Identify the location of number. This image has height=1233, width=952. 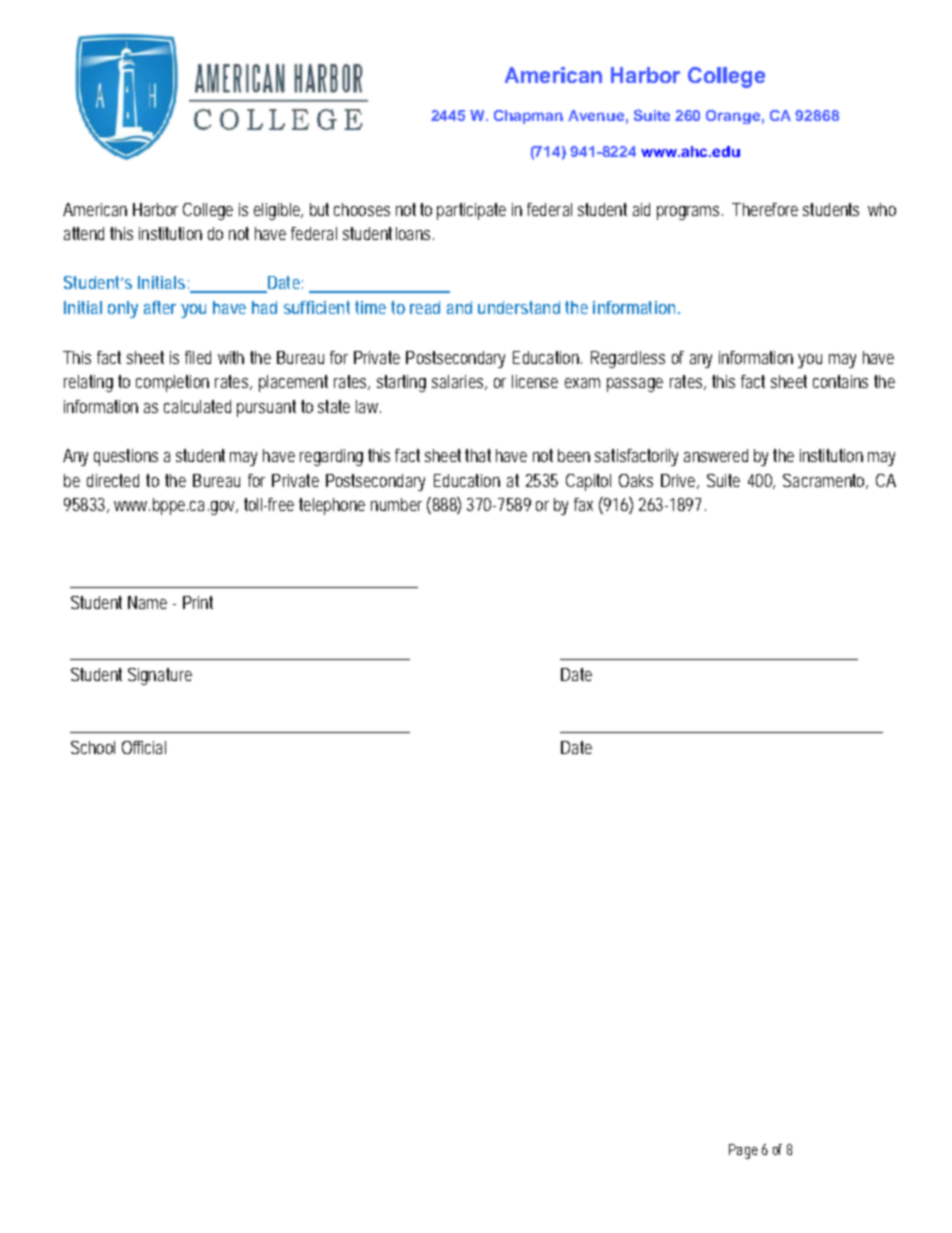
(396, 504).
